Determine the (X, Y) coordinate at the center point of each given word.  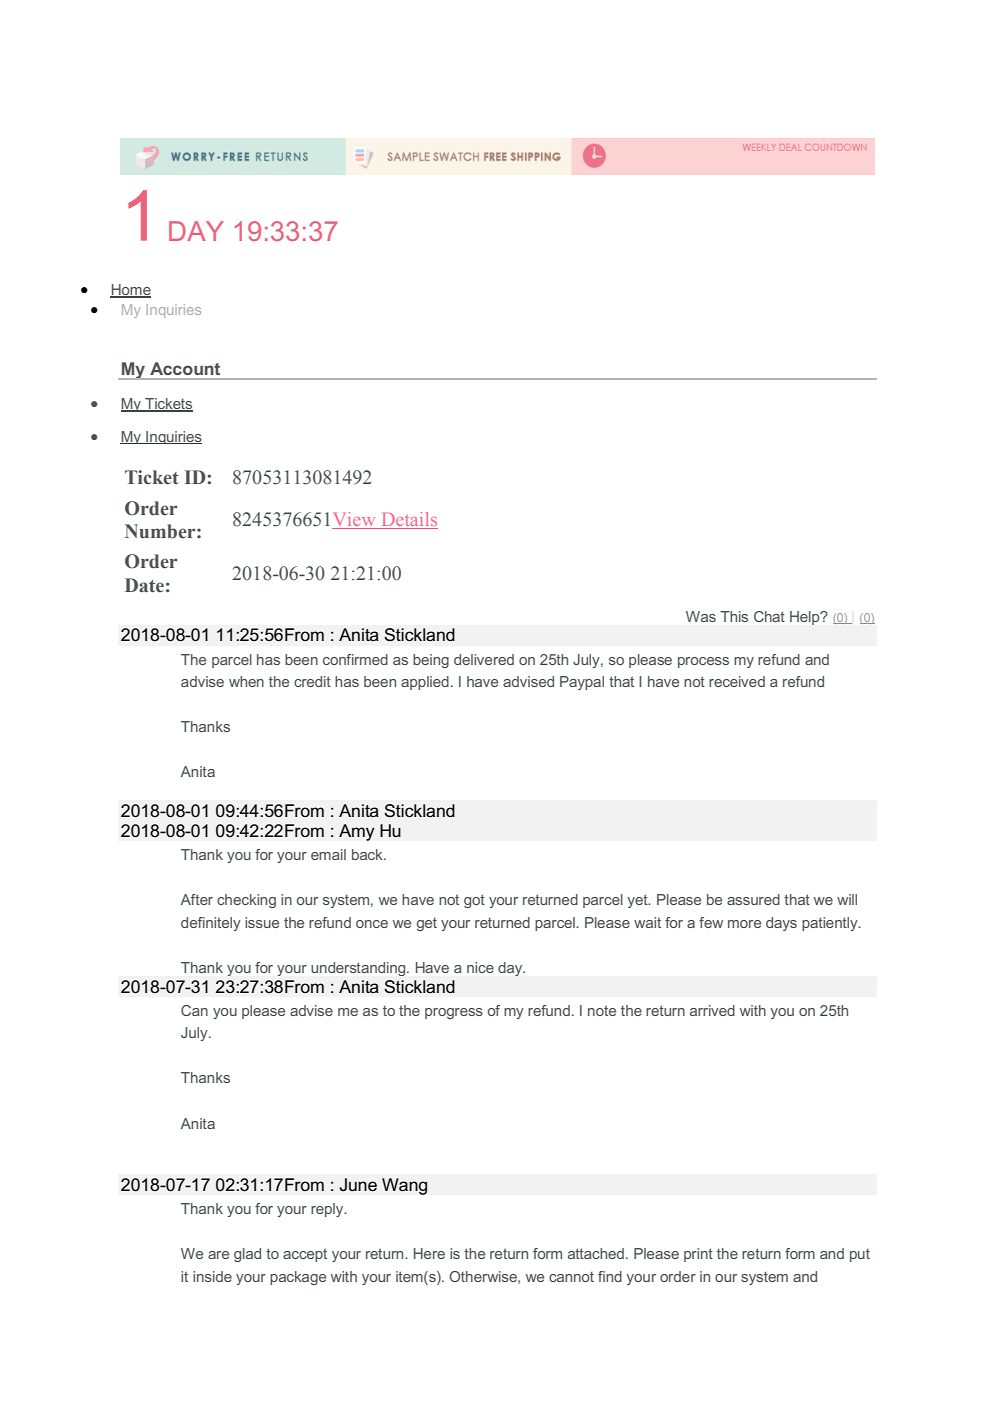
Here (429, 1253)
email (328, 854)
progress (454, 1013)
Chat (769, 616)
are (218, 1255)
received (737, 681)
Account (185, 368)
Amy (357, 832)
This (734, 616)
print (698, 1255)
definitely (211, 924)
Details (408, 520)
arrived (712, 1010)
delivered (484, 659)
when (246, 681)
